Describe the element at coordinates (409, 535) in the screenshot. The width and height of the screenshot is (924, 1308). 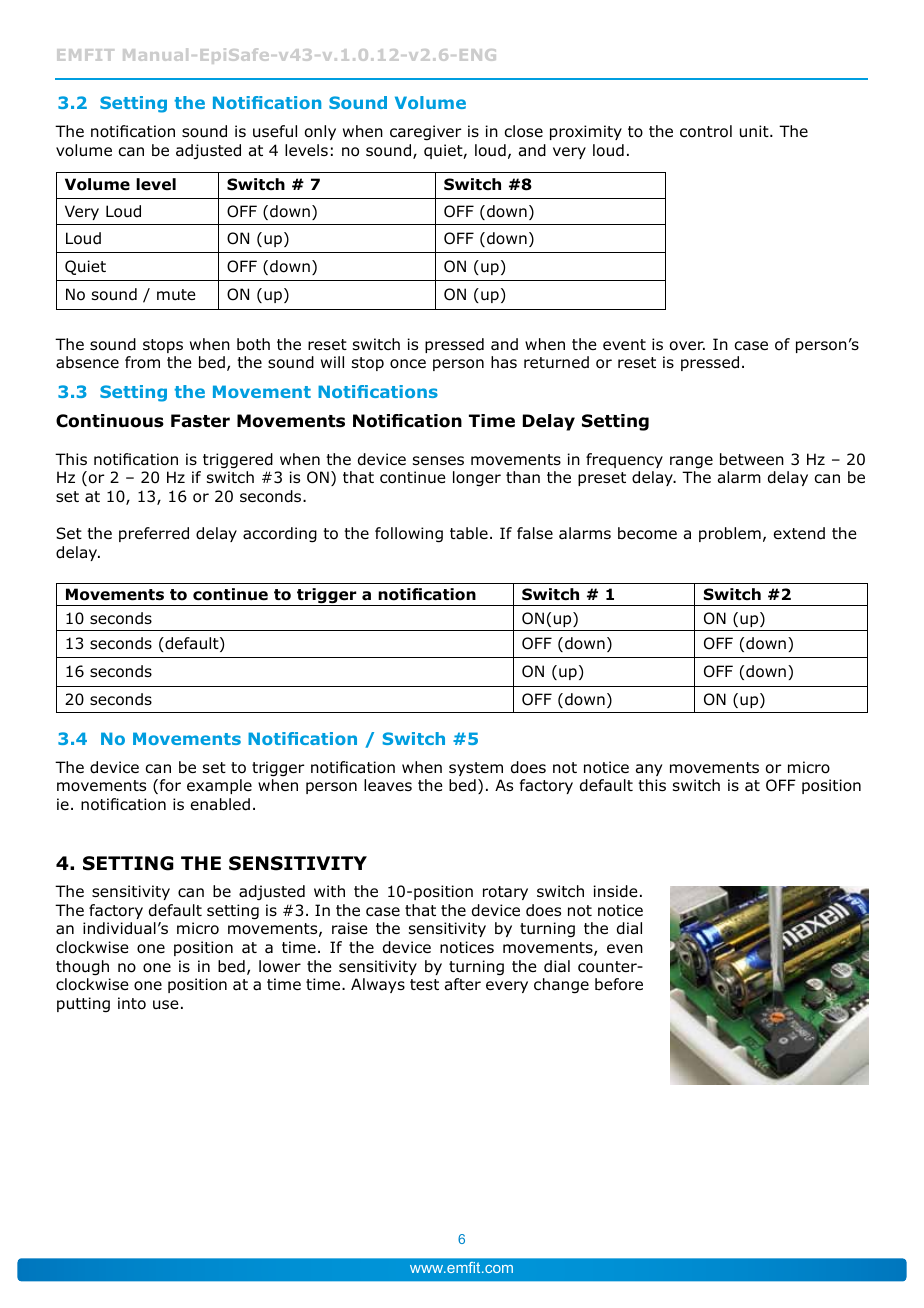
I see `following` at that location.
